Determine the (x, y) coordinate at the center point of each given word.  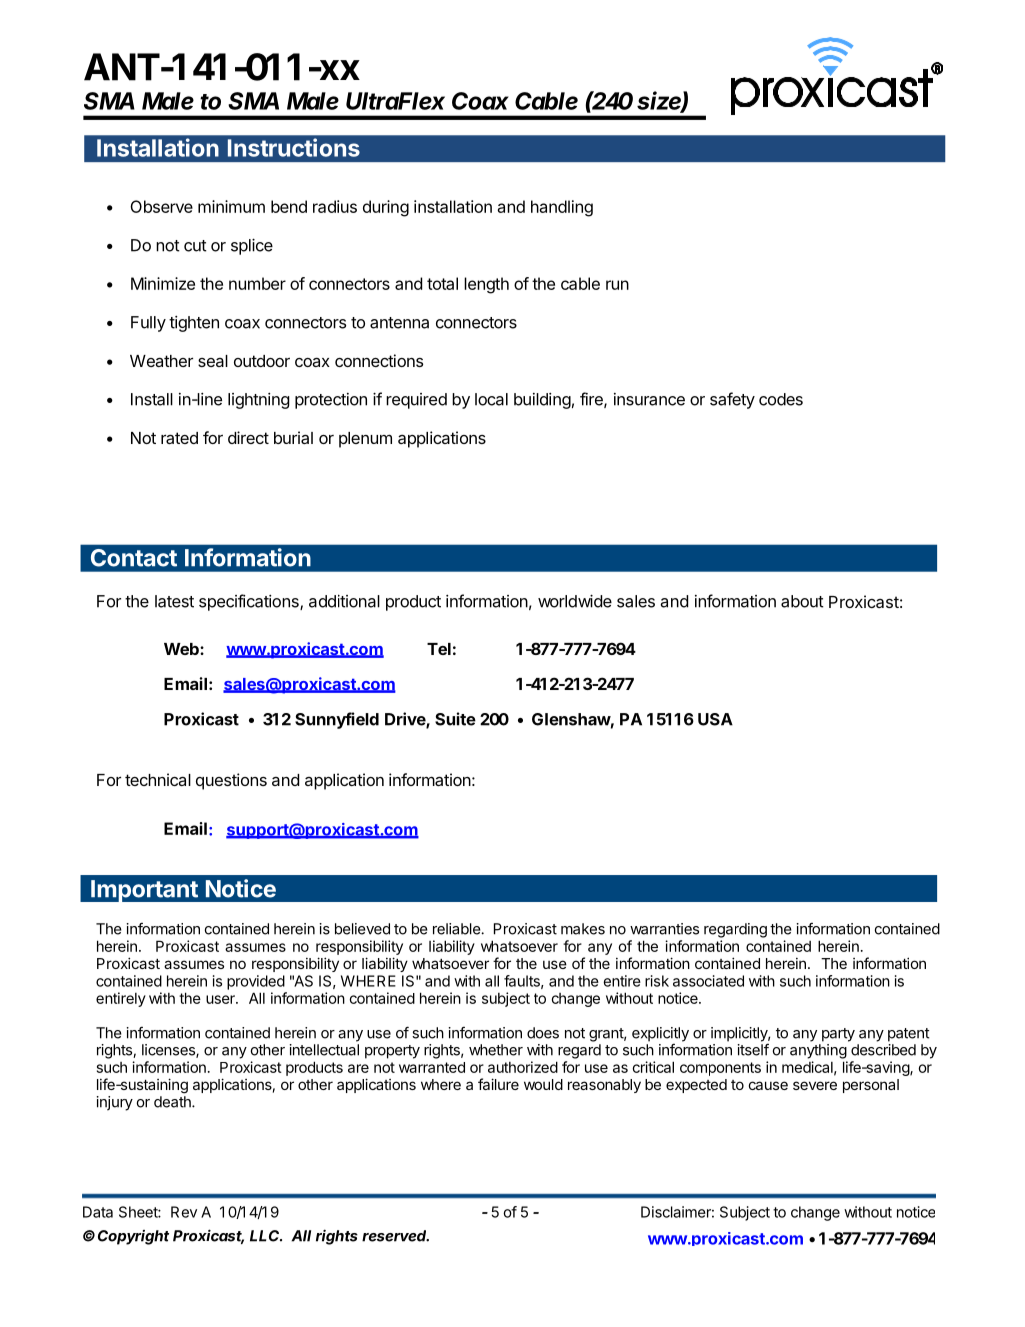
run (617, 285)
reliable (457, 929)
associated (708, 981)
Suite (455, 719)
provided (256, 982)
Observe (161, 206)
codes (781, 399)
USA (715, 719)
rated (179, 438)
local (491, 399)
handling (562, 208)
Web (182, 649)
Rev (184, 1212)
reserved (395, 1236)
